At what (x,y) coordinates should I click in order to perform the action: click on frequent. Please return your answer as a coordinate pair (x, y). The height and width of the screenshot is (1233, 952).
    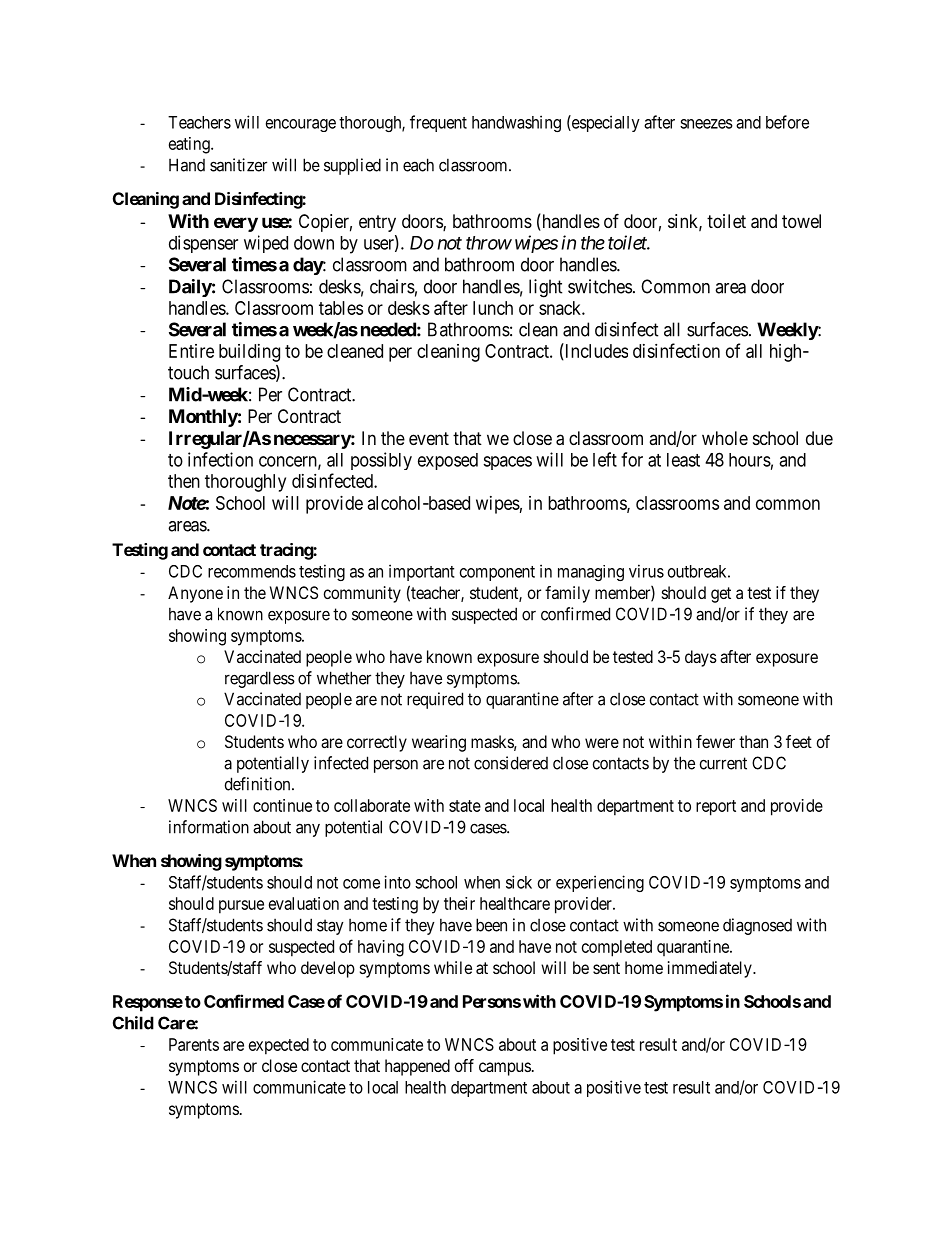
    Looking at the image, I should click on (438, 123).
